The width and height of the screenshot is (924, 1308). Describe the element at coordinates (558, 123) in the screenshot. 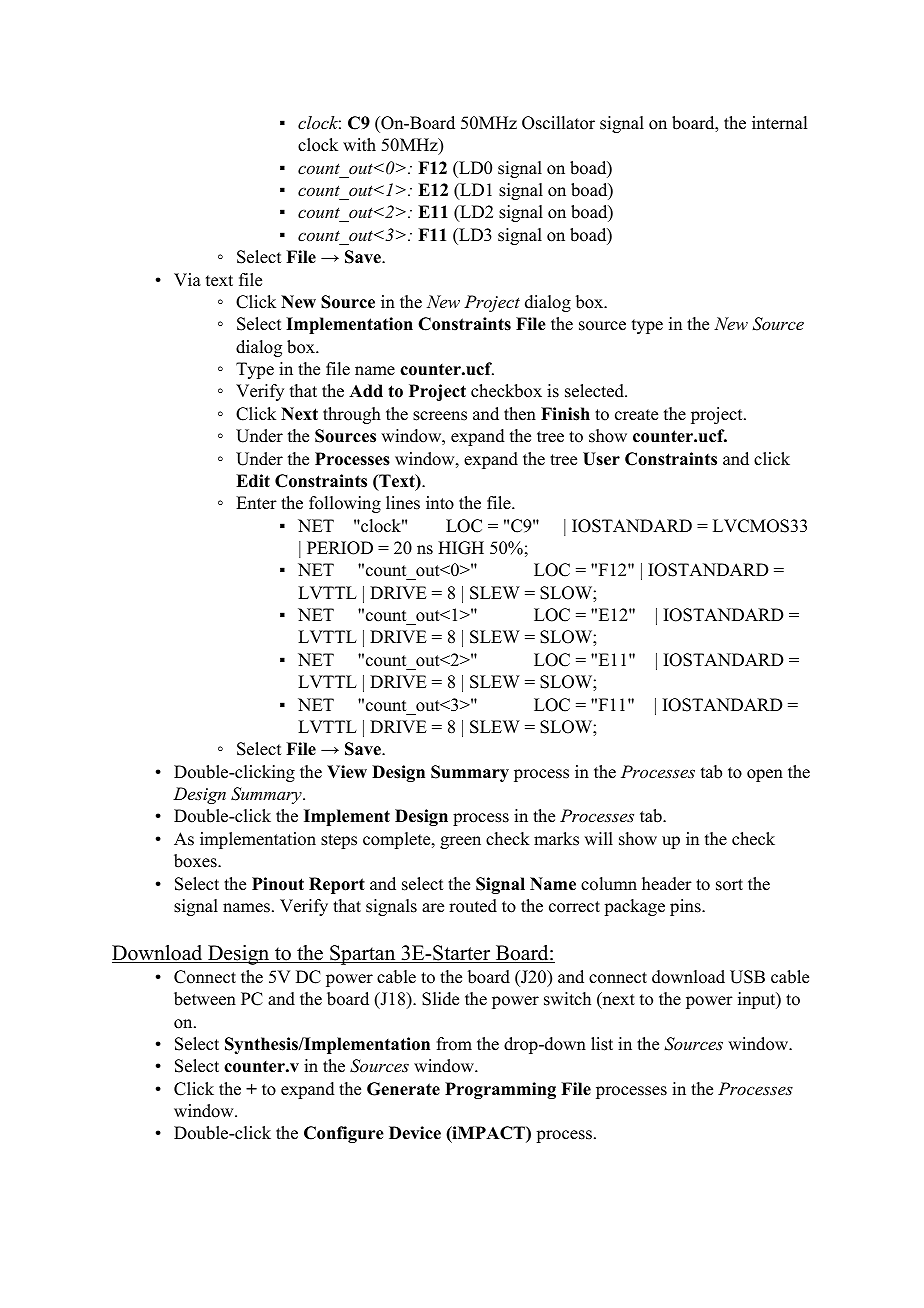

I see `Oscillator` at that location.
